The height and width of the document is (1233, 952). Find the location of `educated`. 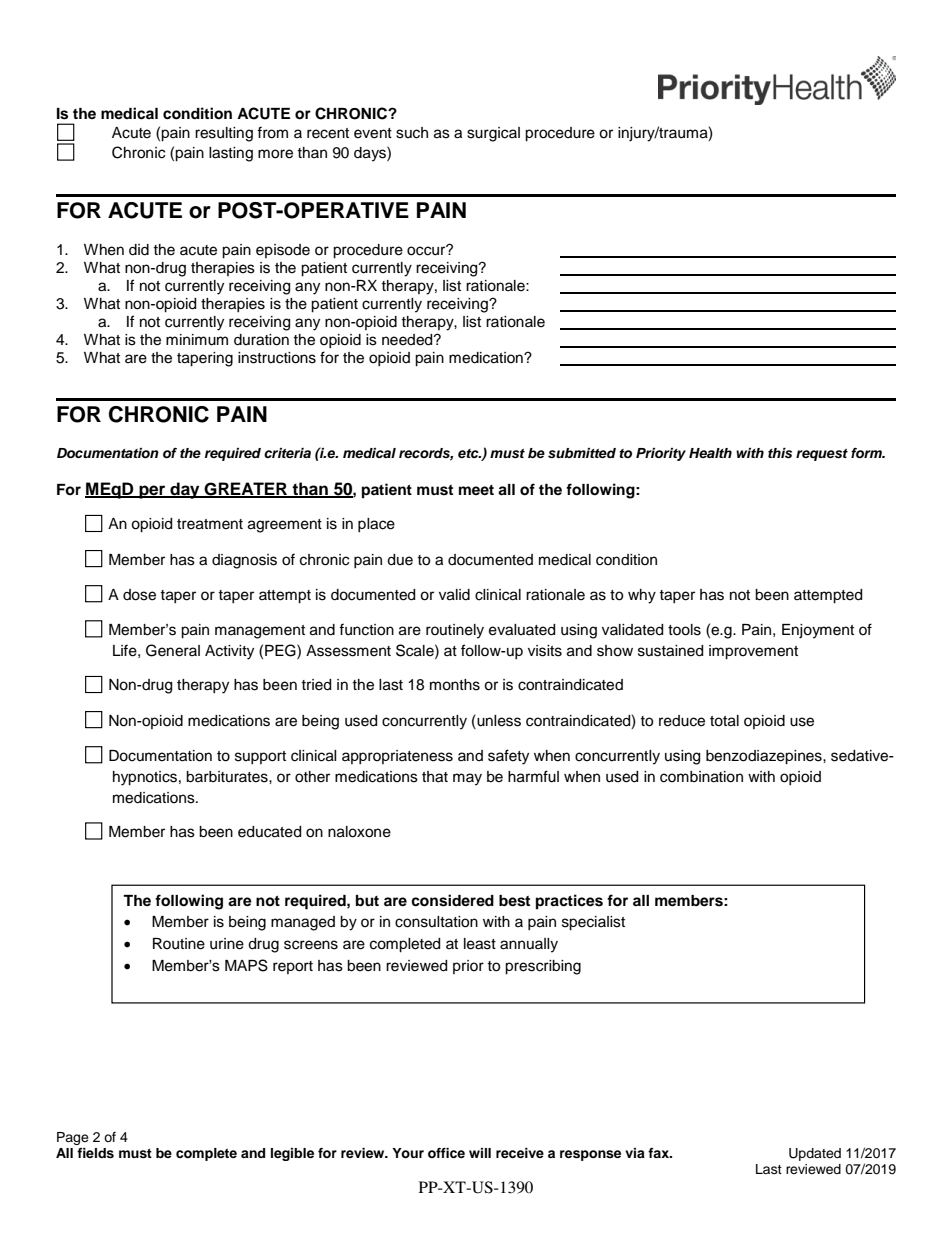

educated is located at coordinates (269, 832).
